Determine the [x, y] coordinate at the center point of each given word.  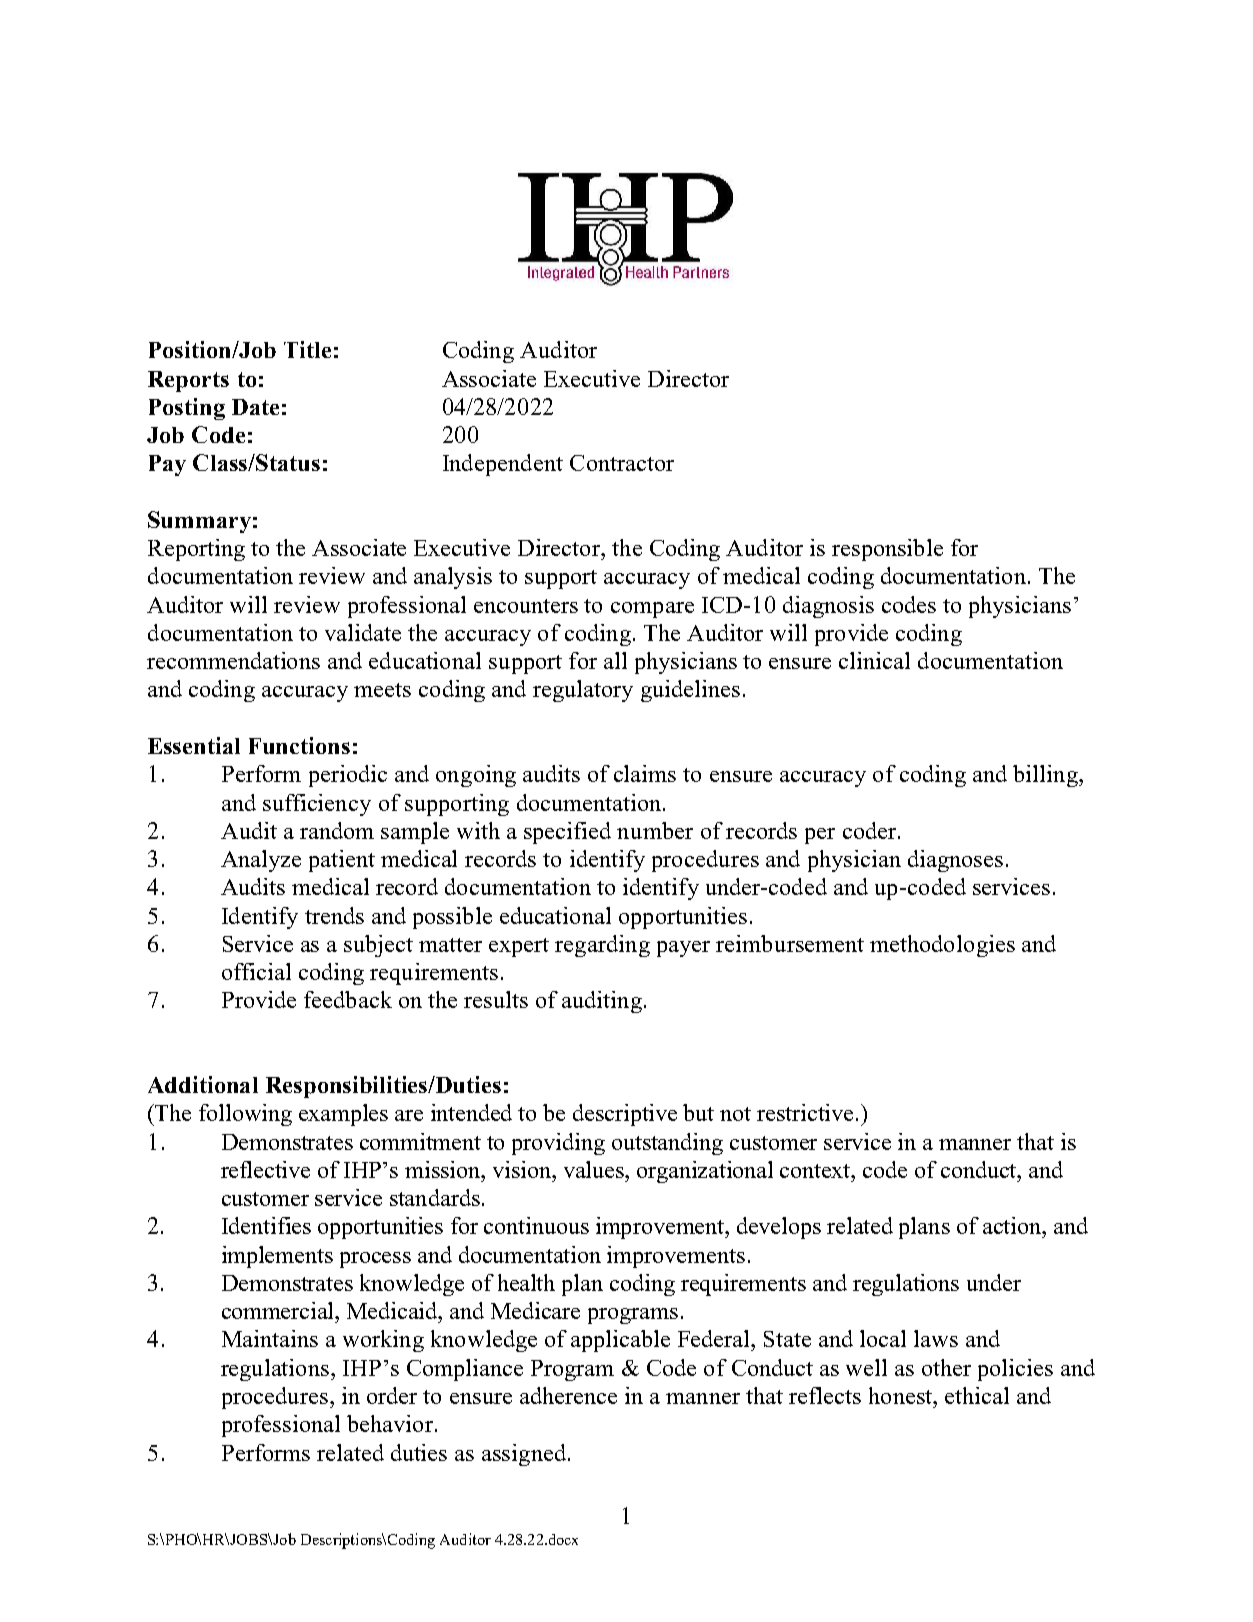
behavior [390, 1423]
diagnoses [955, 861]
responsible [887, 550]
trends [334, 915]
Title [307, 349]
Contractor [622, 463]
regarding [602, 946]
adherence [568, 1395]
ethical [977, 1395]
